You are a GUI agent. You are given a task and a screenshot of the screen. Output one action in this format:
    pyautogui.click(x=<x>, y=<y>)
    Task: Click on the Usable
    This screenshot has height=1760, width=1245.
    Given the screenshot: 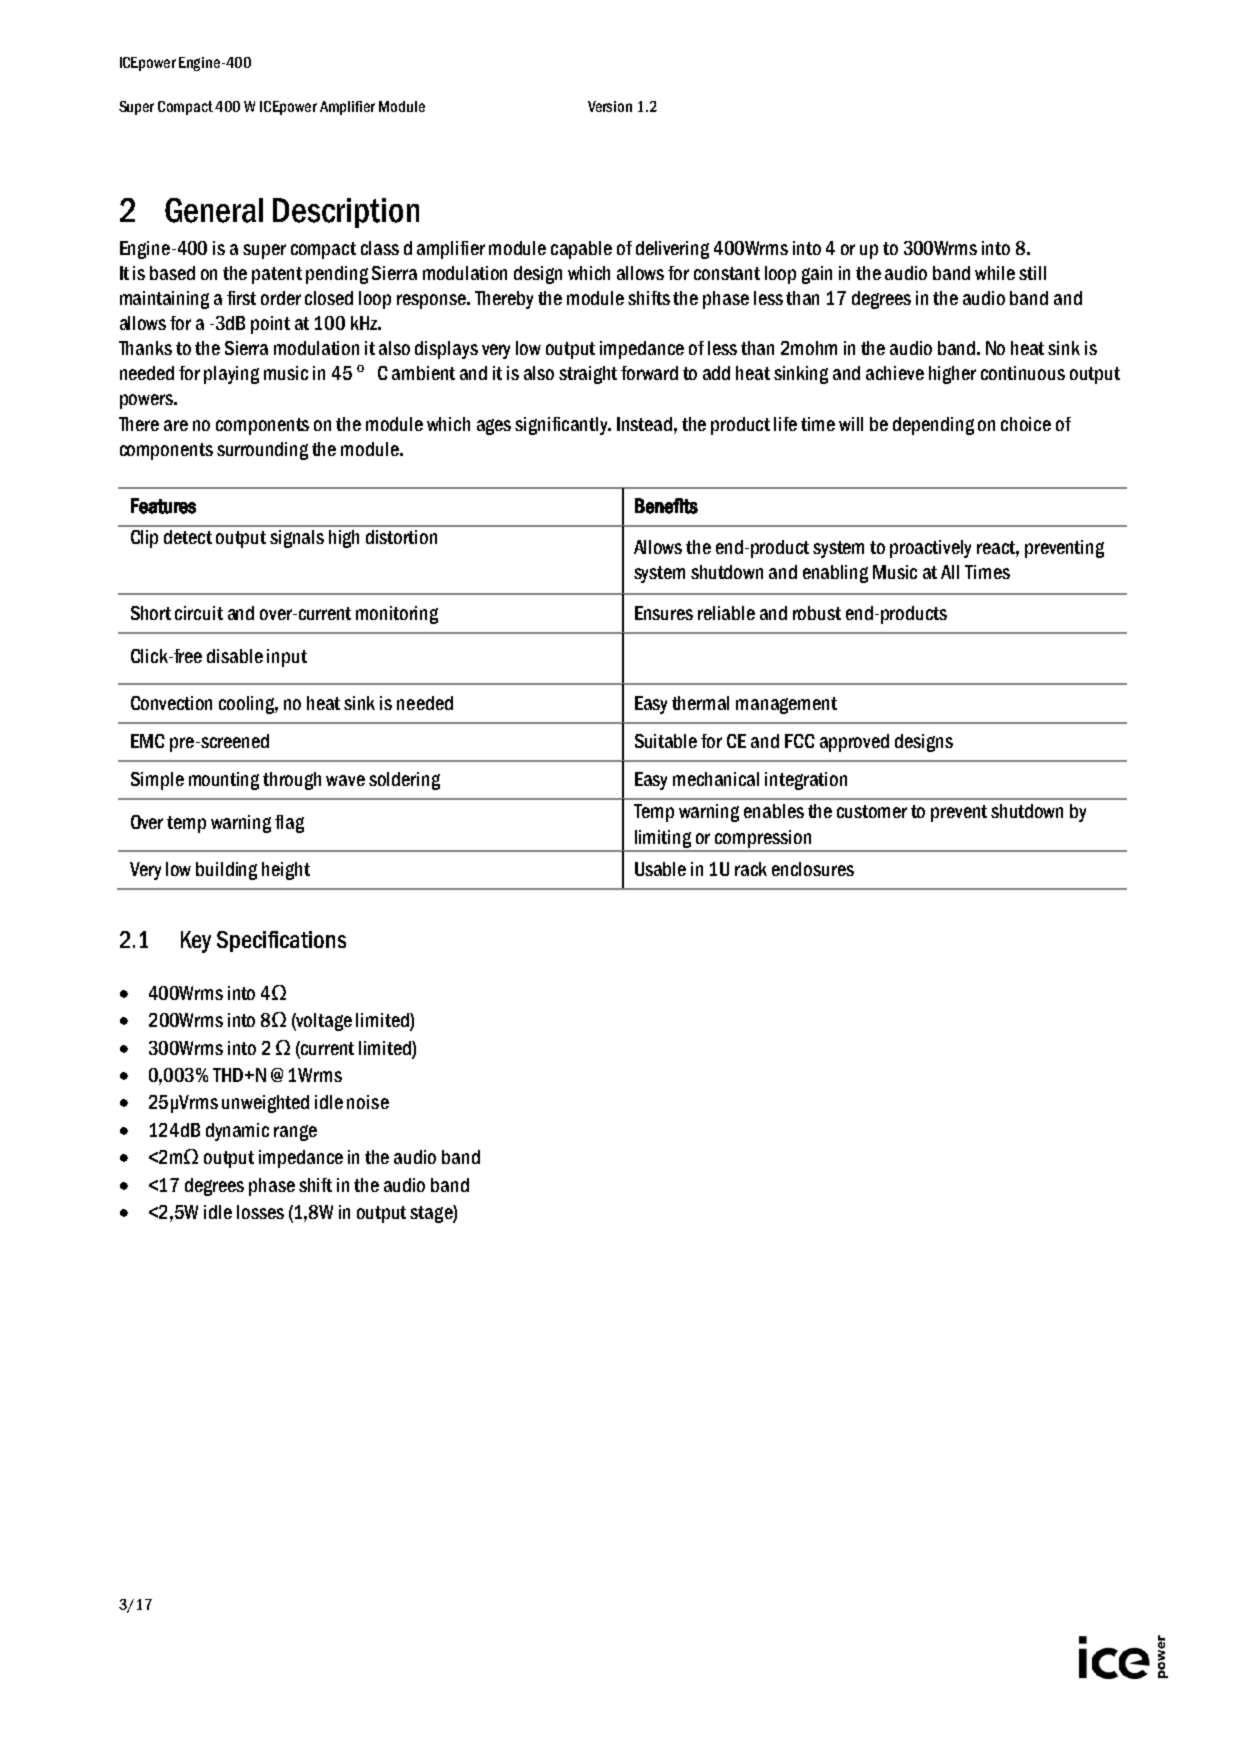 What is the action you would take?
    pyautogui.click(x=660, y=869)
